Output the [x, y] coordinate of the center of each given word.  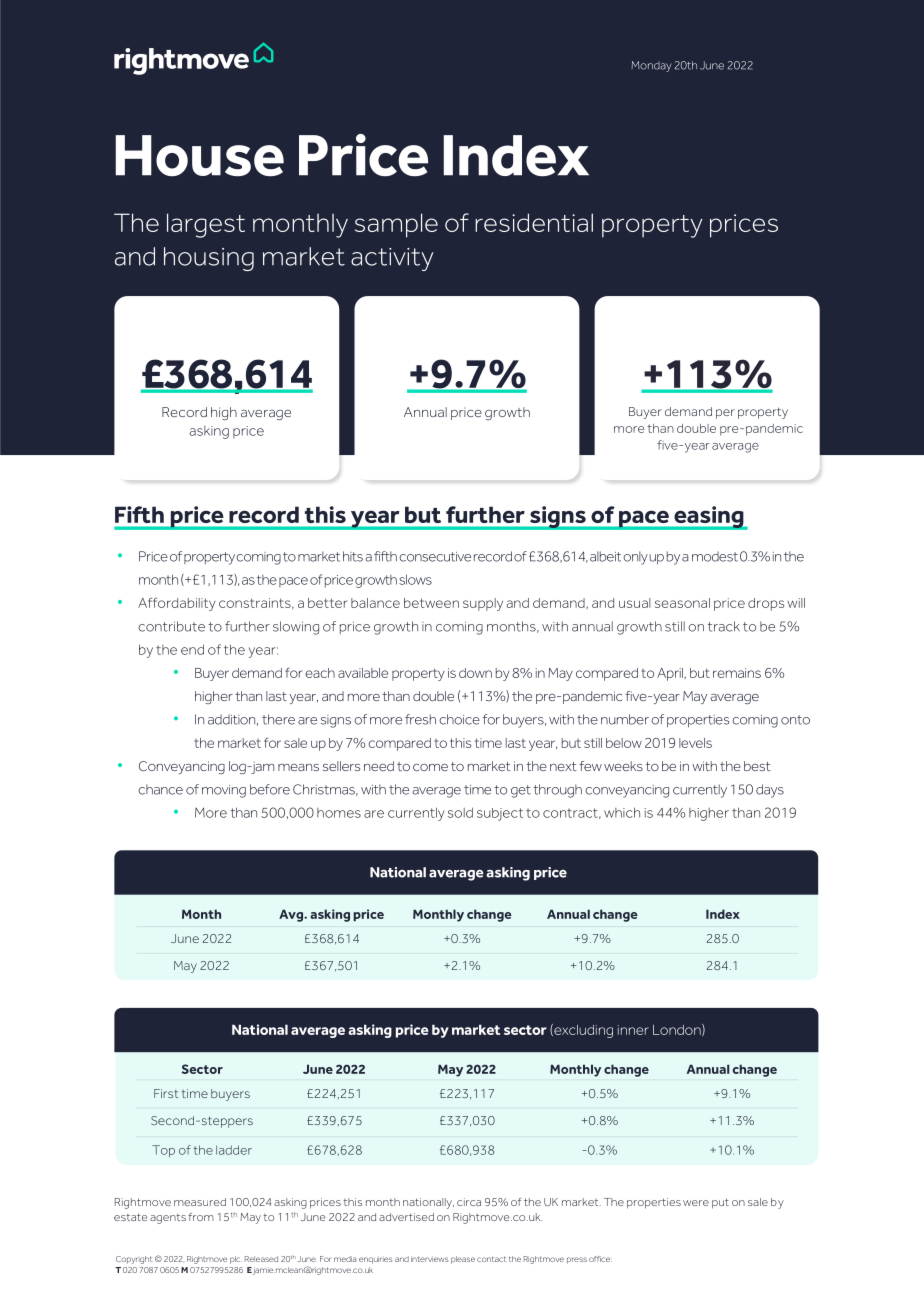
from [201, 1217]
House [200, 156]
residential [534, 222]
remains [737, 673]
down [475, 673]
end [192, 649]
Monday [651, 66]
